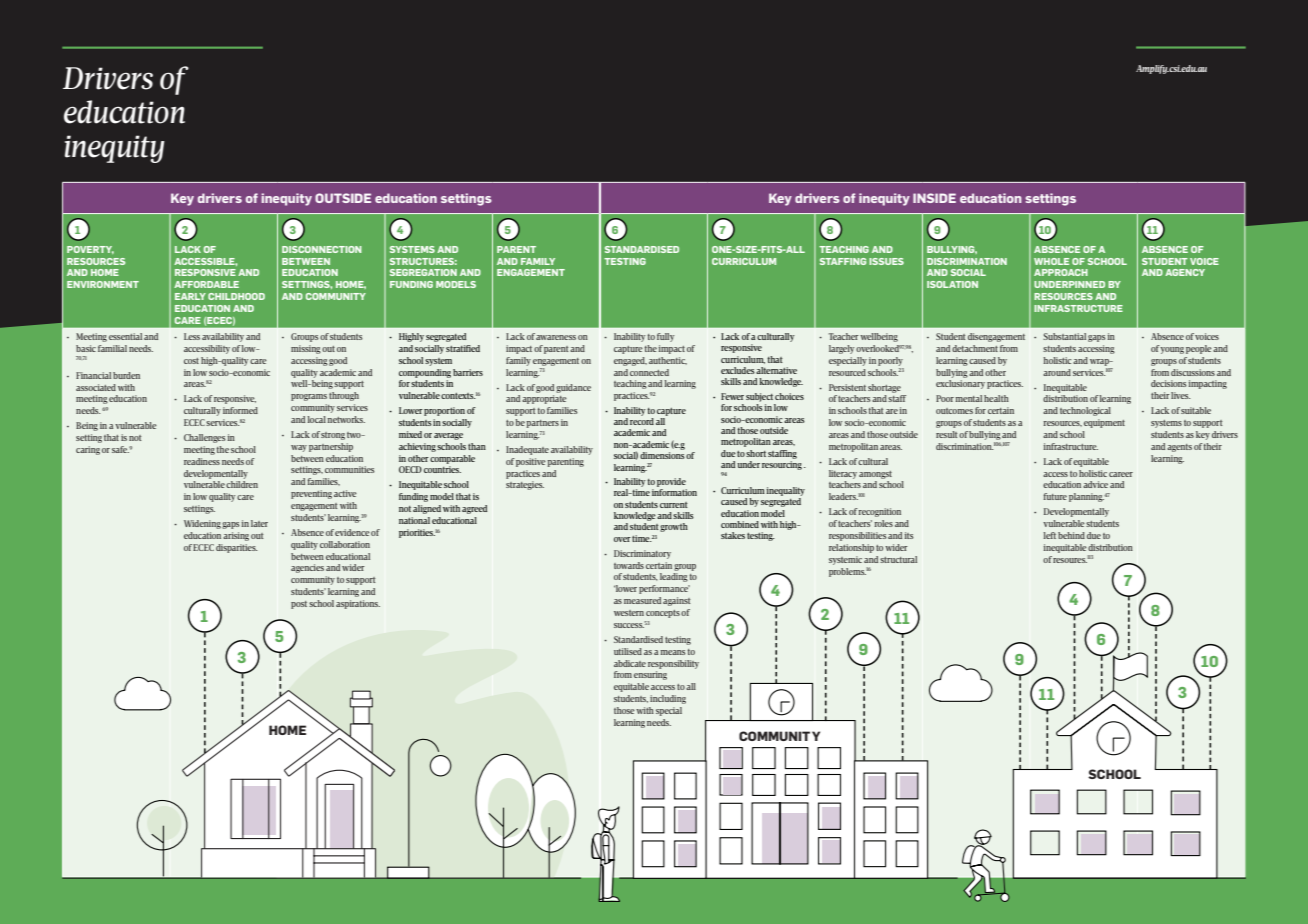 The image size is (1308, 924). What do you see at coordinates (299, 605) in the image?
I see `post` at bounding box center [299, 605].
